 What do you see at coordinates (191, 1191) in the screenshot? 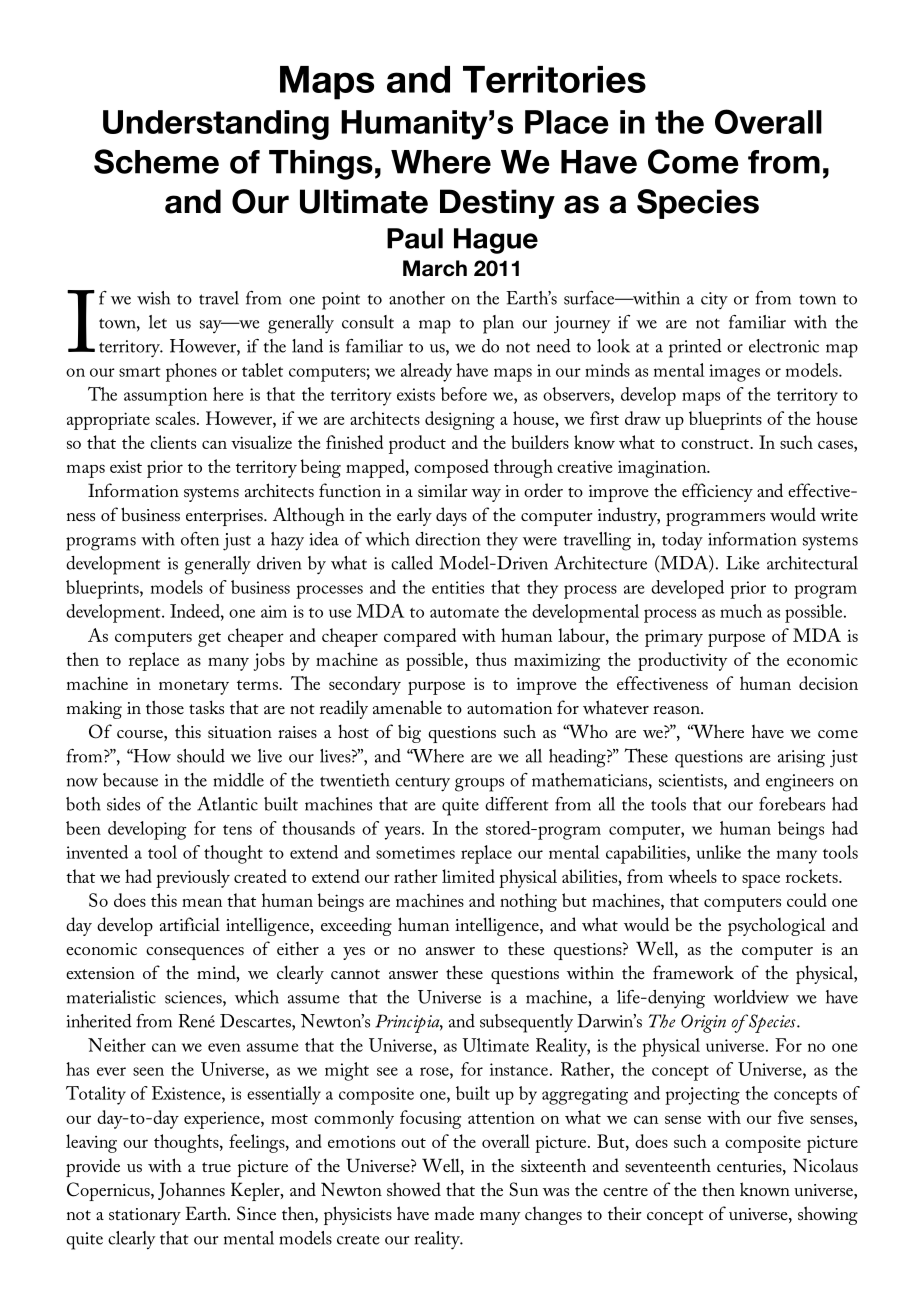
I see `Johannes` at bounding box center [191, 1191].
